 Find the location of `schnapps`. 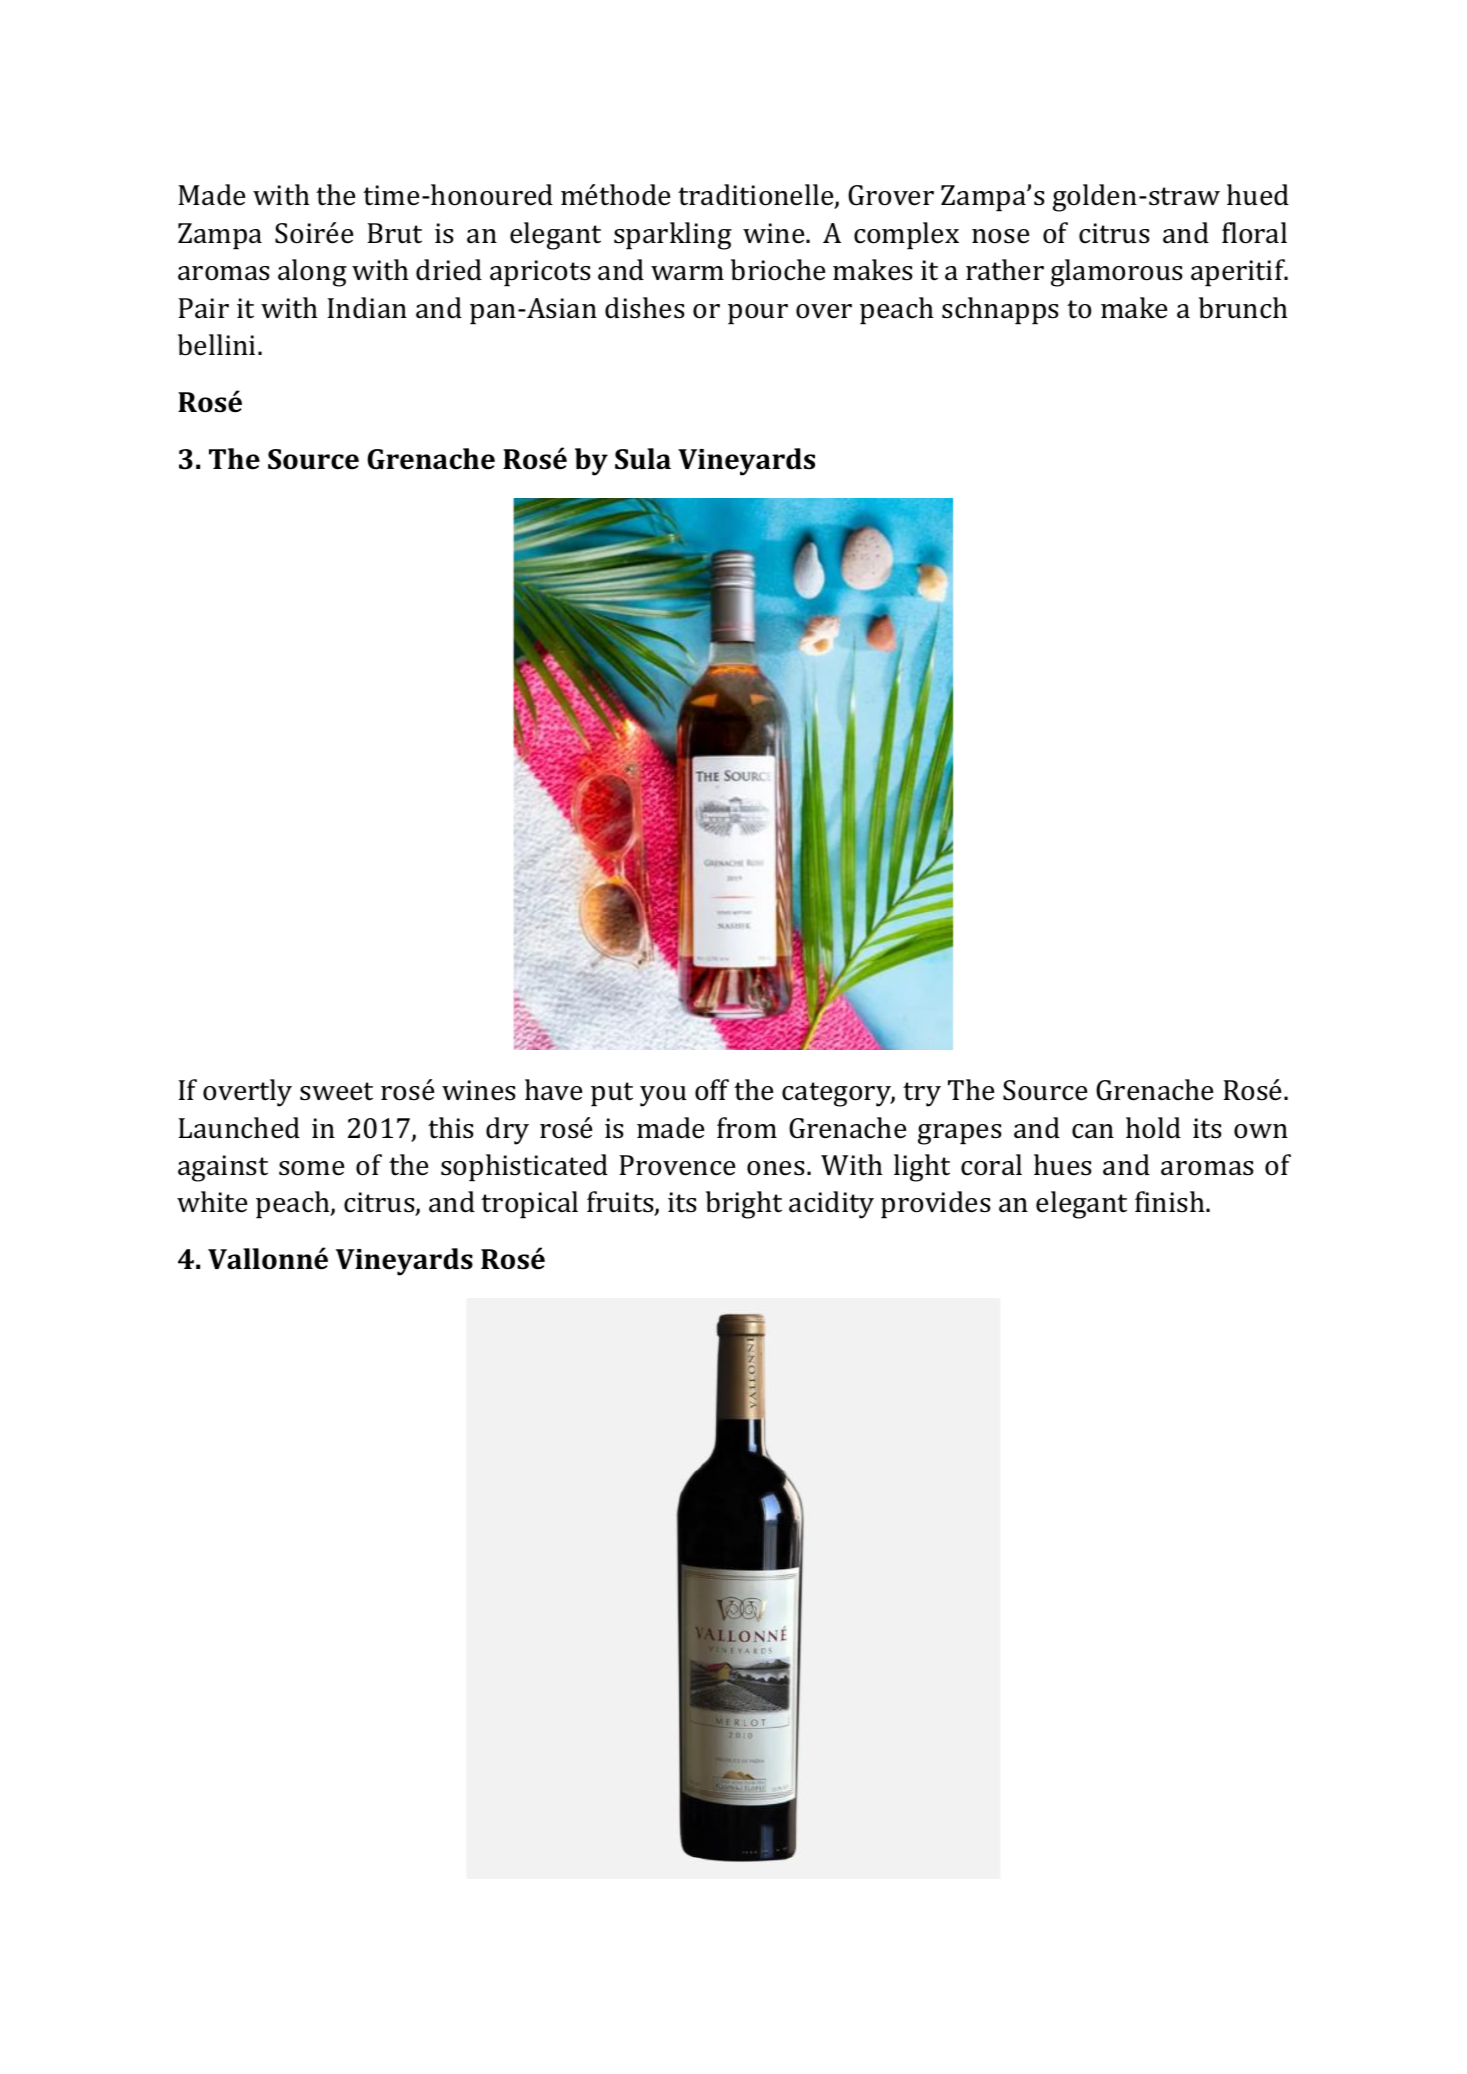

schnapps is located at coordinates (1000, 311).
